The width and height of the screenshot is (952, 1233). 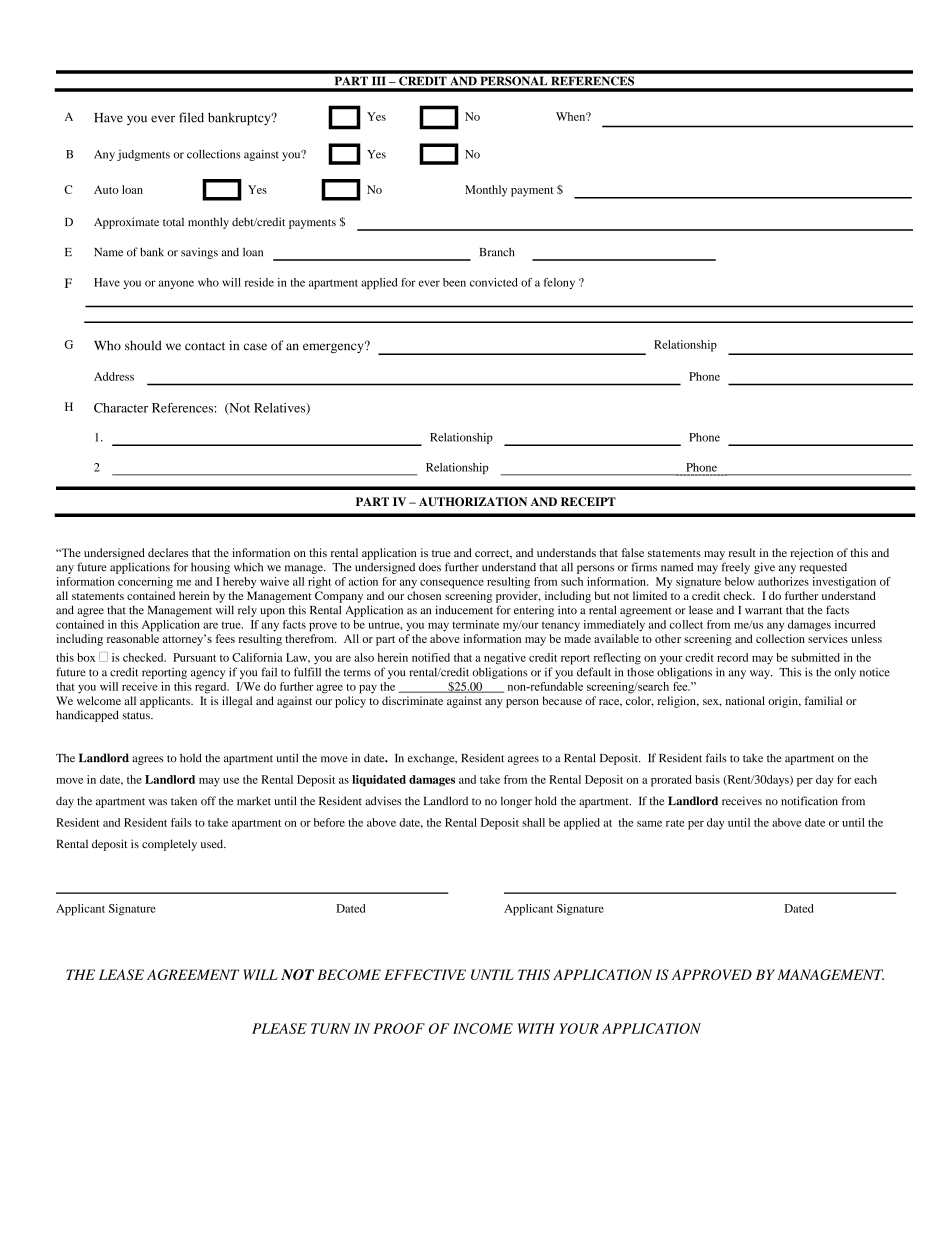 What do you see at coordinates (497, 252) in the screenshot?
I see `Branch` at bounding box center [497, 252].
